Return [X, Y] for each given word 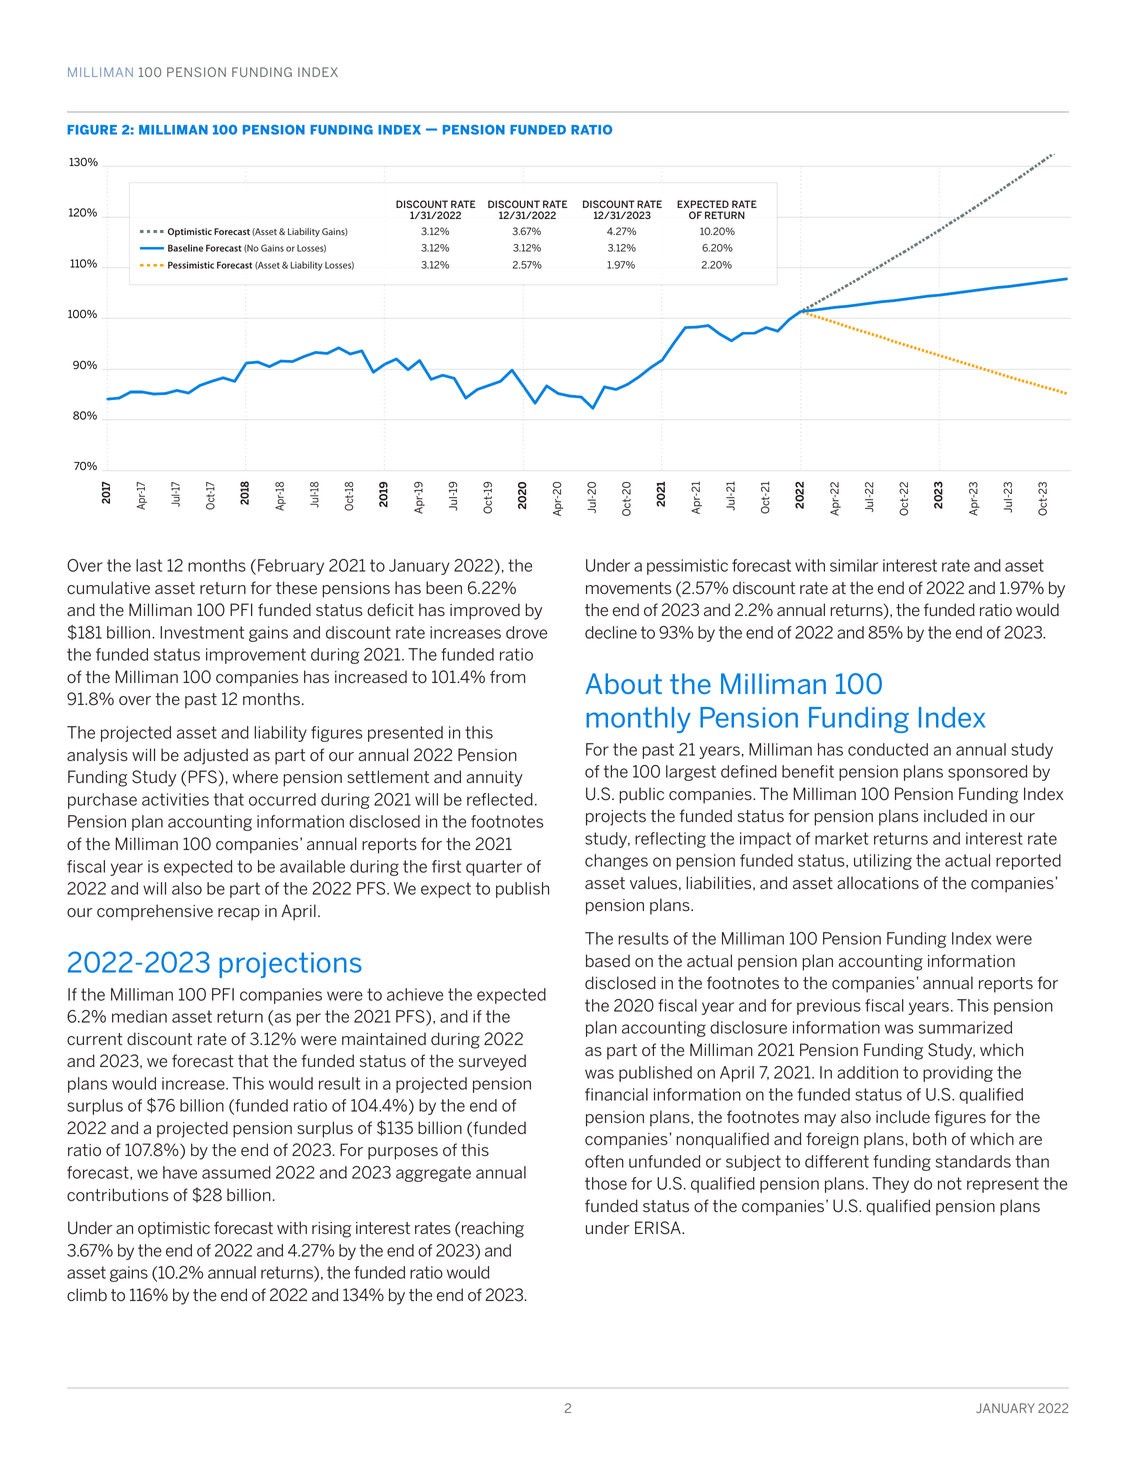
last [149, 565]
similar [854, 565]
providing [958, 1074]
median [139, 1016]
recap [239, 914]
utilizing [883, 862]
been [444, 587]
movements [629, 588]
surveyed [492, 1062]
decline [611, 632]
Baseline [185, 248]
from [507, 677]
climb [87, 1295]
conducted [888, 749]
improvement [256, 656]
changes [616, 862]
